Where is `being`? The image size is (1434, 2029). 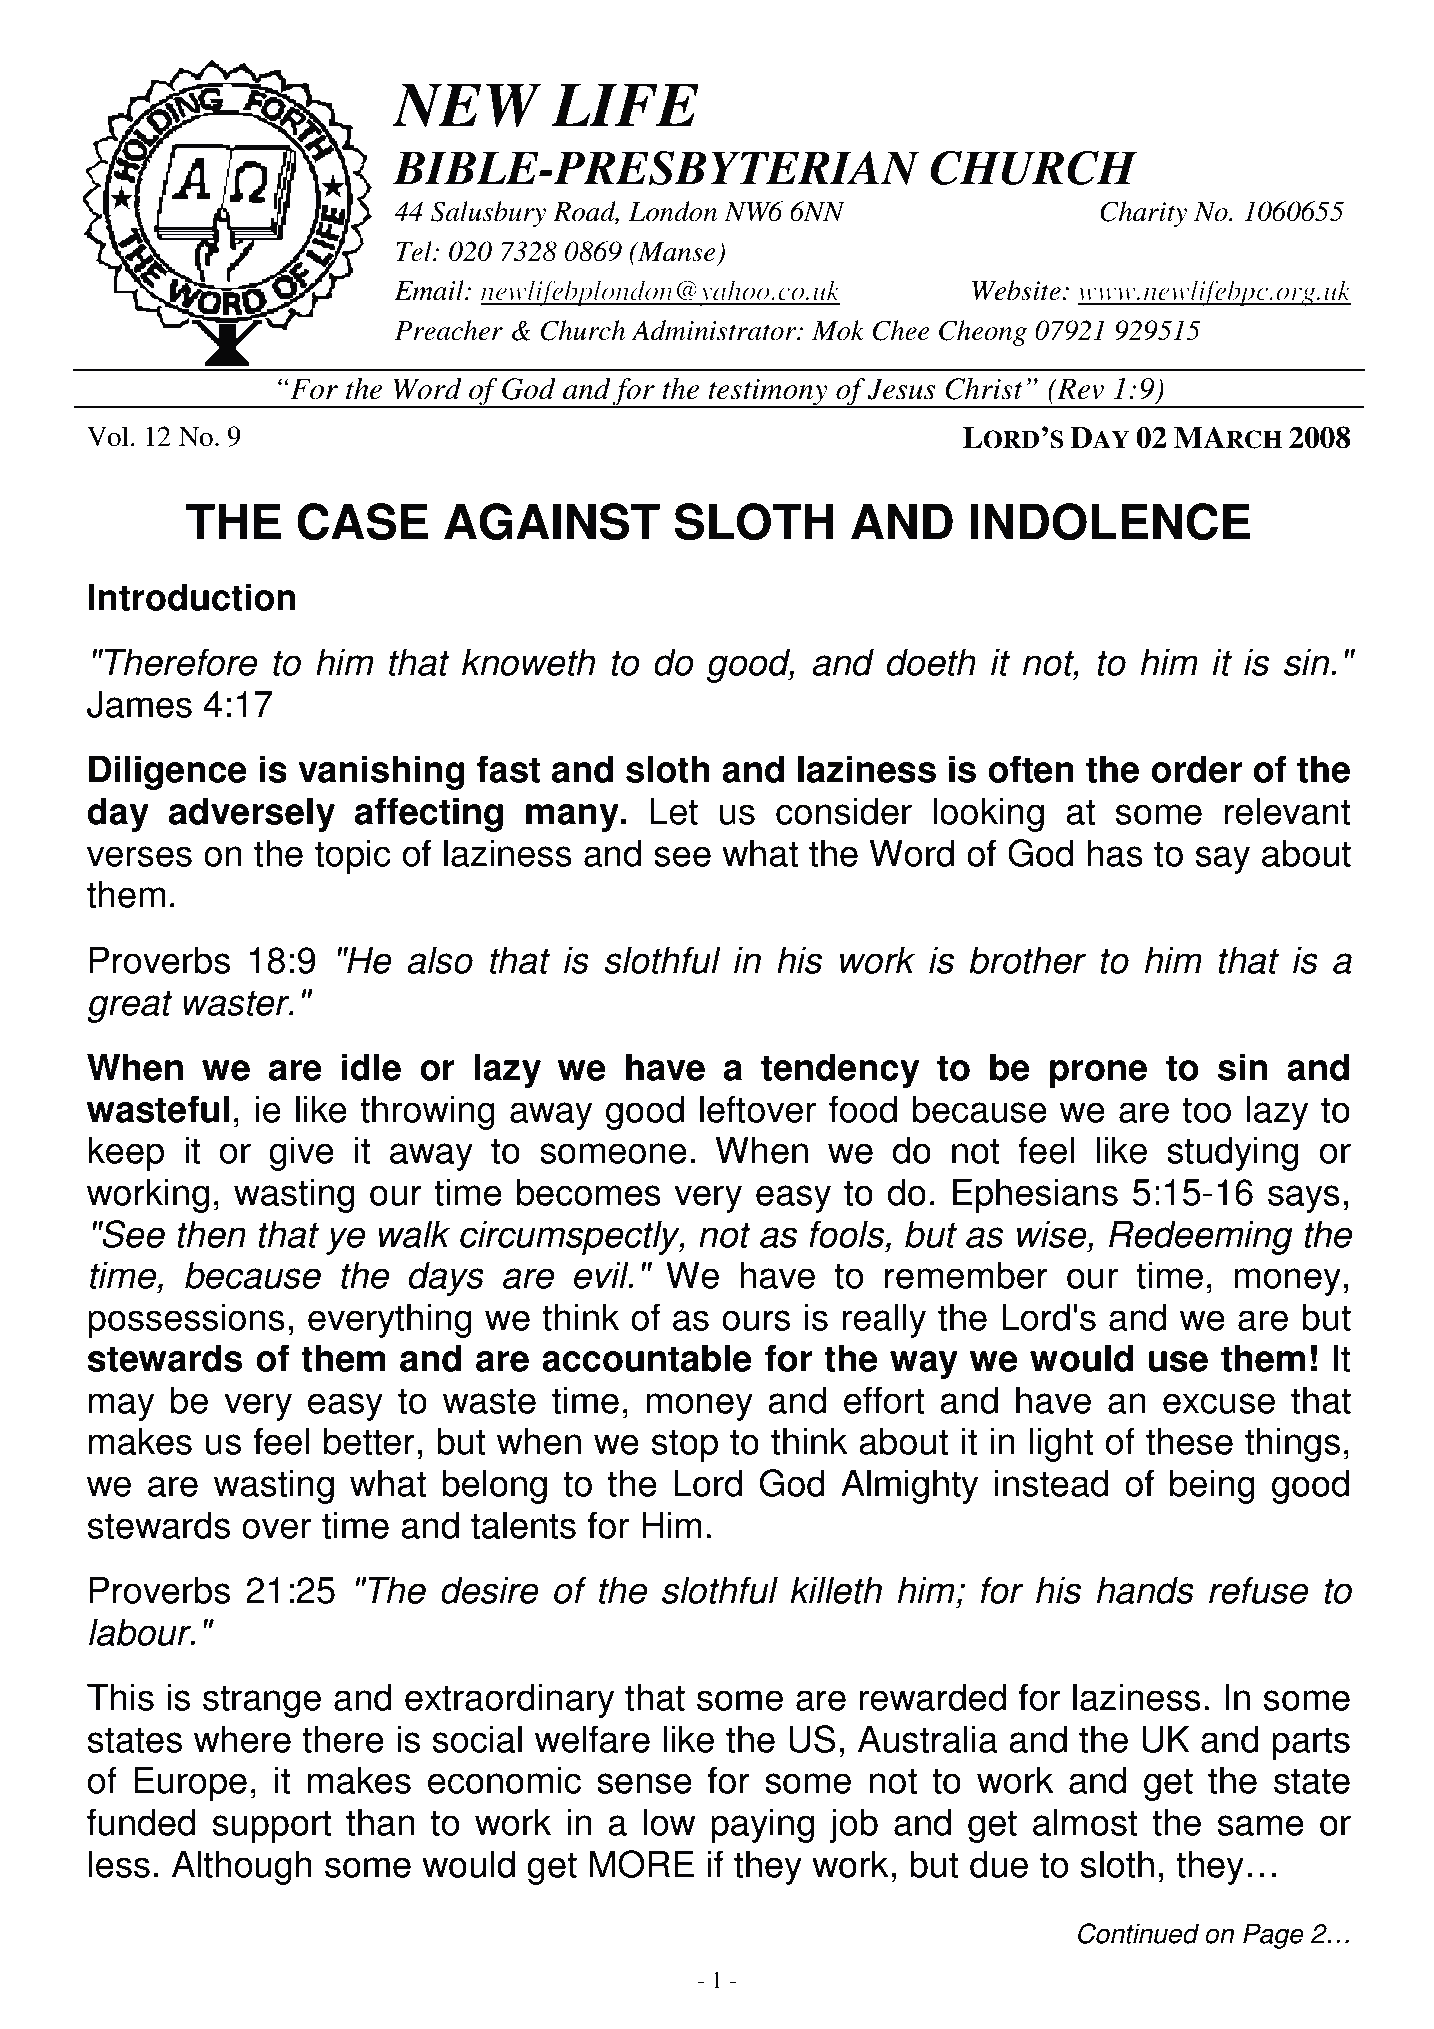
being is located at coordinates (1212, 1486).
